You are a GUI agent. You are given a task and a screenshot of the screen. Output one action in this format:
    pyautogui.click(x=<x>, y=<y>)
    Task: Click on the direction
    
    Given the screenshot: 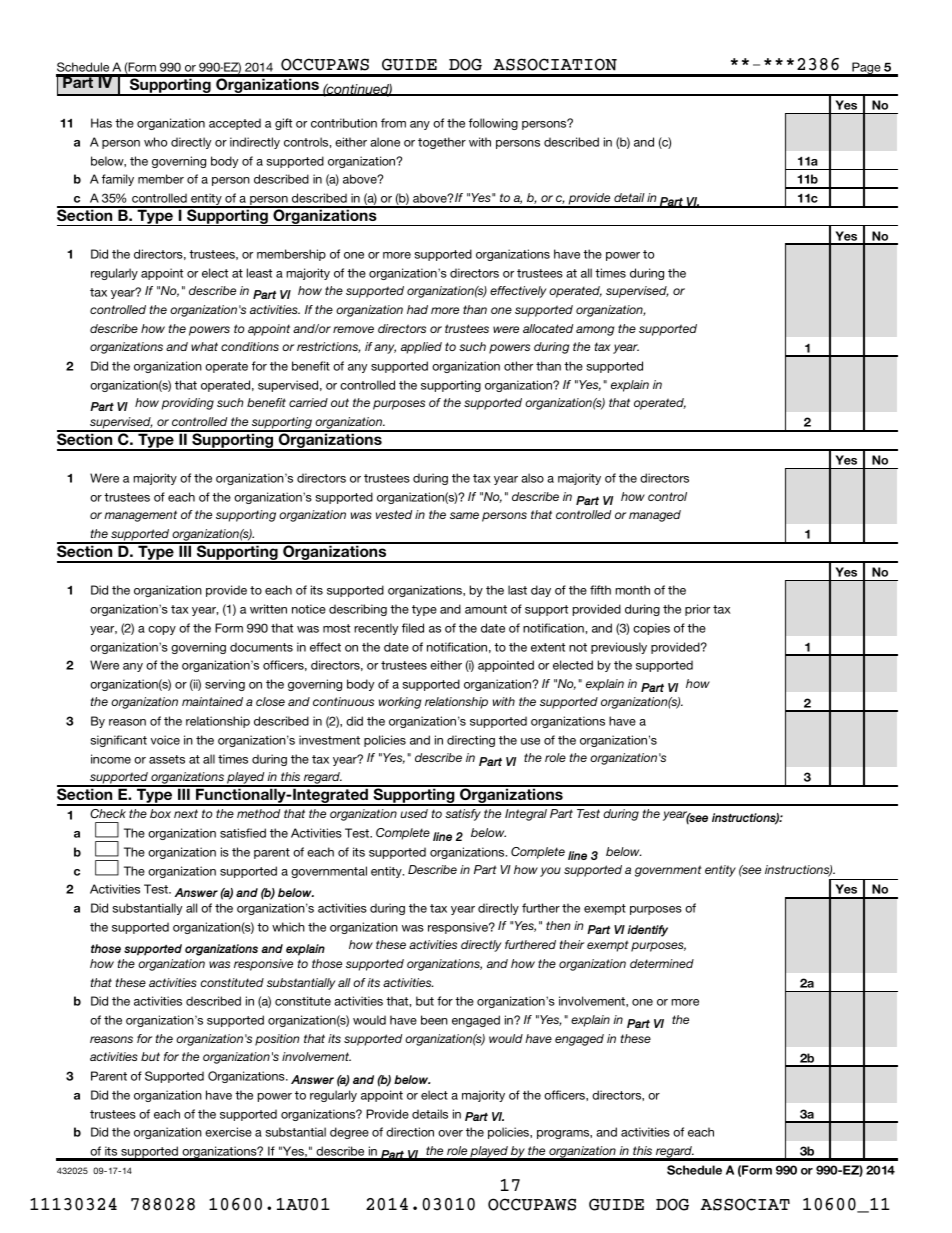 What is the action you would take?
    pyautogui.click(x=410, y=1132)
